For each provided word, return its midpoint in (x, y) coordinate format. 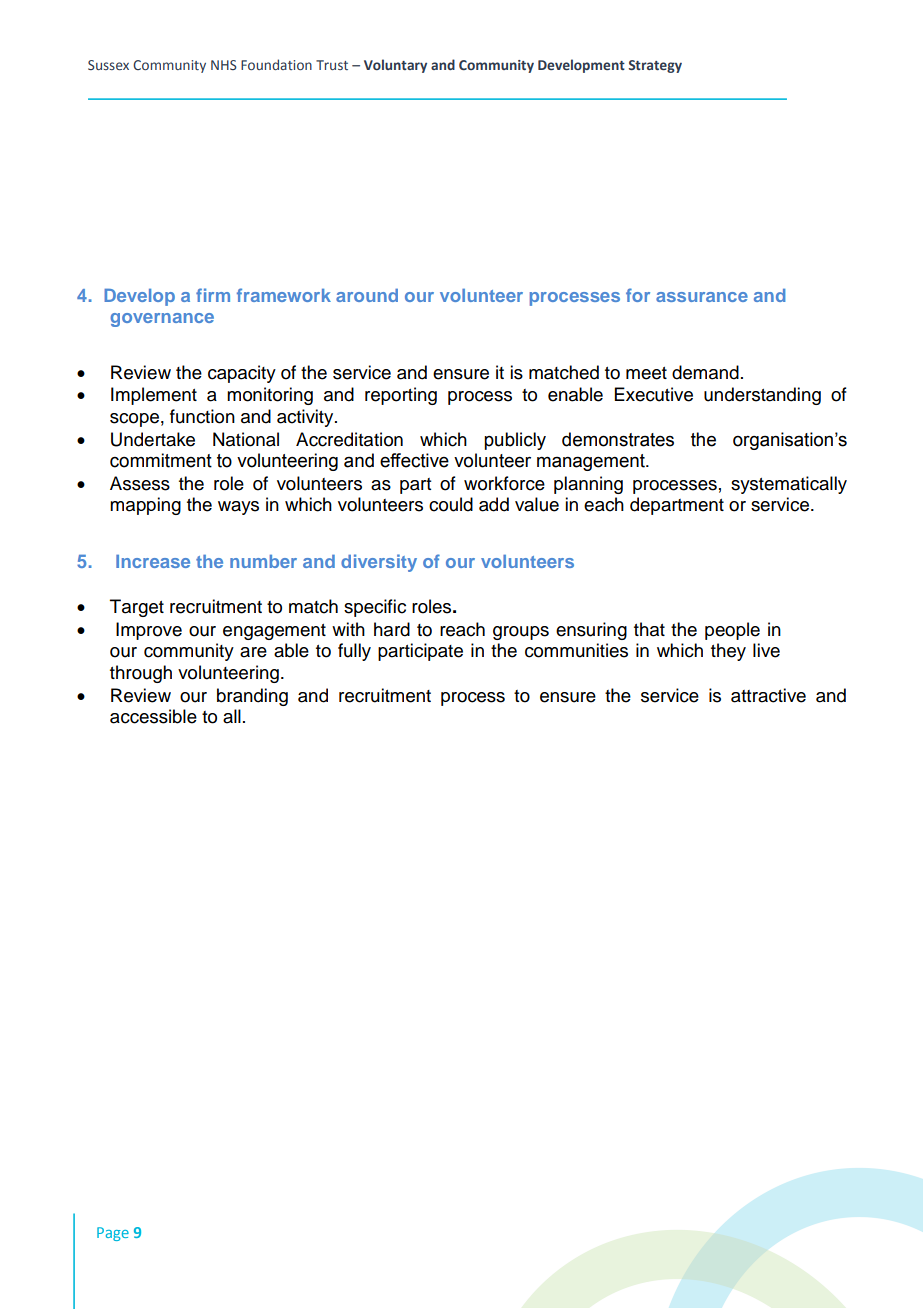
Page (113, 1234)
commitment (161, 460)
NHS (224, 65)
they (728, 652)
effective (414, 460)
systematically (789, 485)
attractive (768, 695)
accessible (153, 716)
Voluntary (395, 66)
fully (354, 652)
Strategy (655, 66)
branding (252, 697)
